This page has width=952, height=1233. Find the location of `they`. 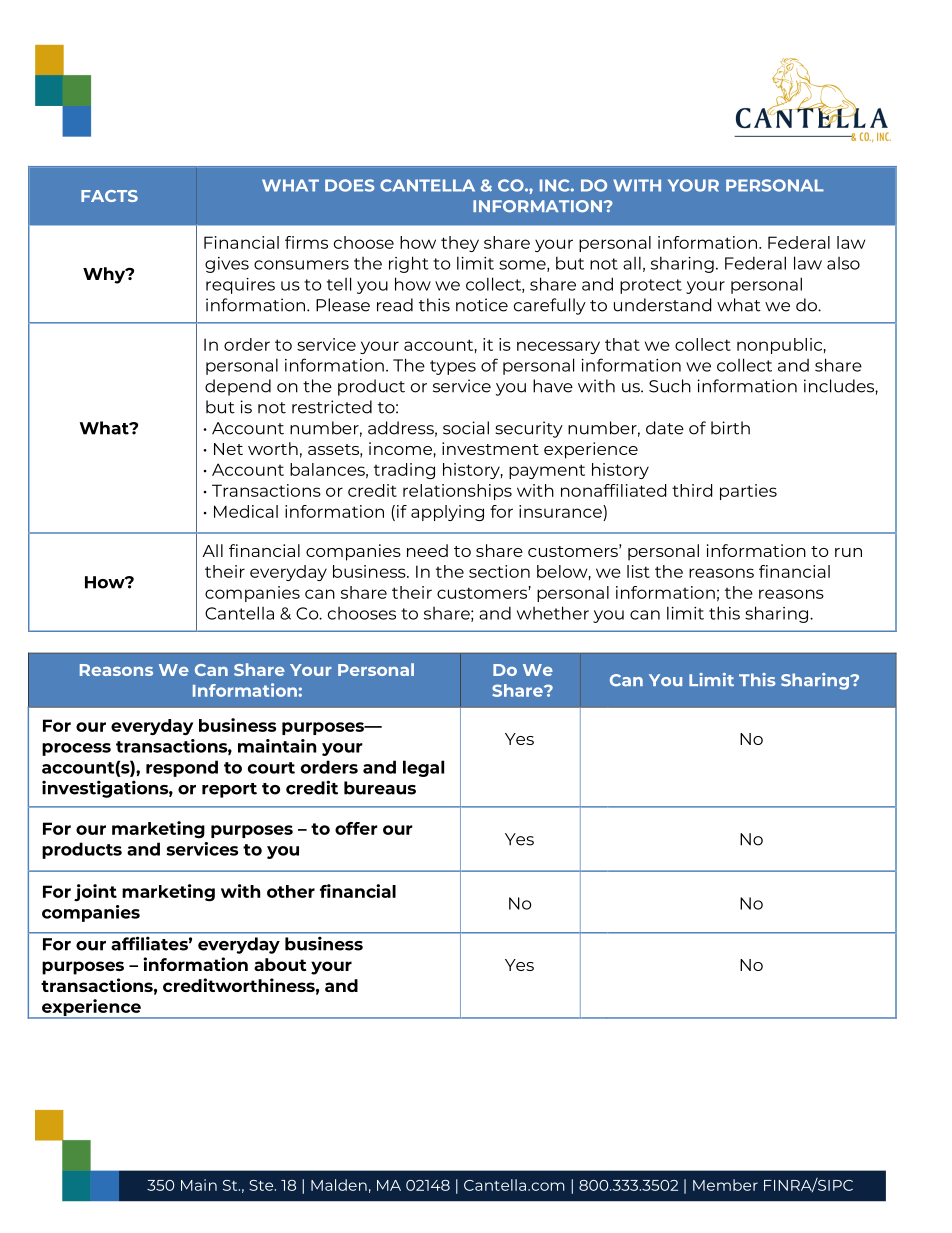

they is located at coordinates (460, 244).
